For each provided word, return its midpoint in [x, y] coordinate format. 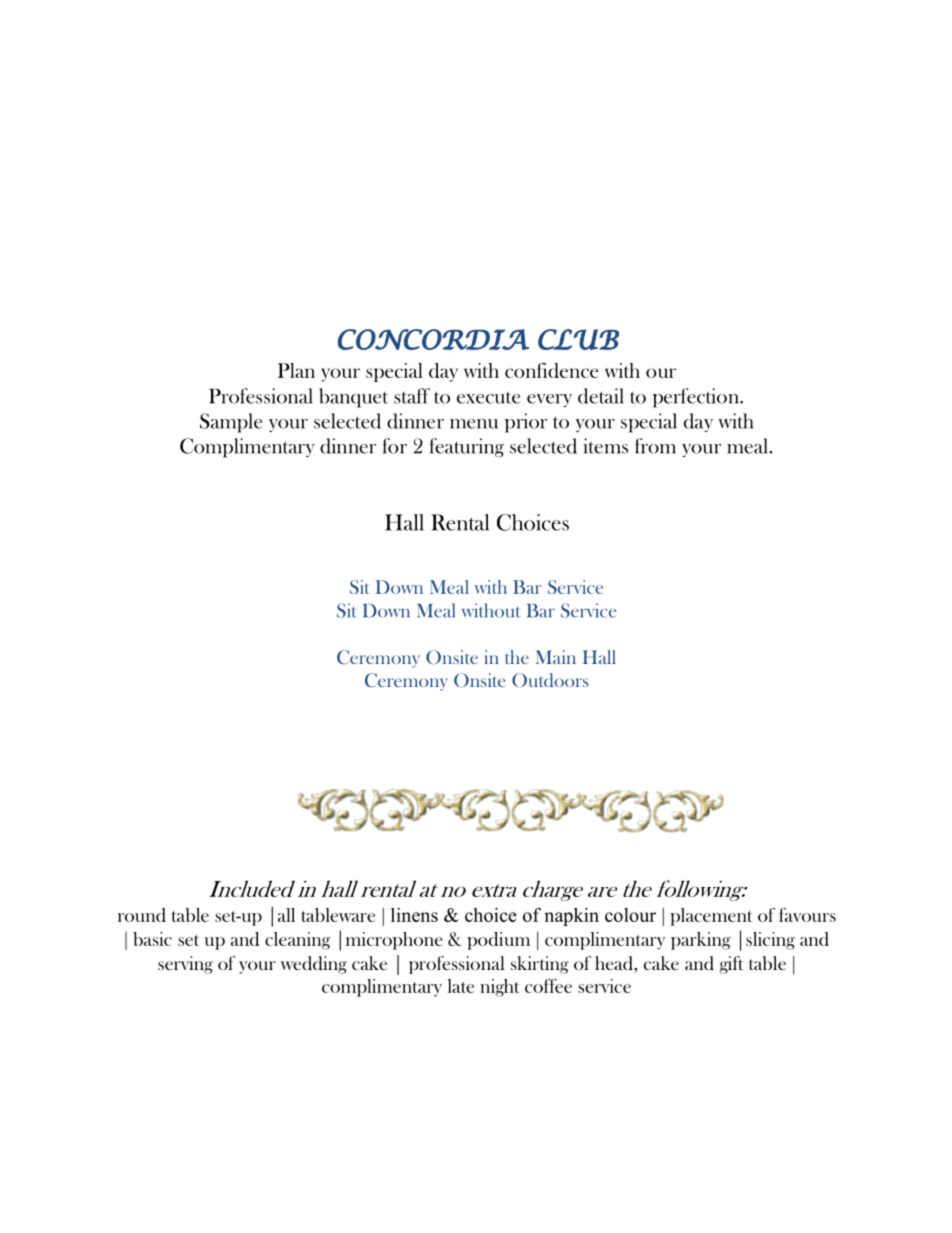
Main [556, 657]
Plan [296, 370]
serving [185, 965]
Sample [231, 423]
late [461, 986]
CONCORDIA [433, 339]
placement [711, 917]
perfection [697, 398]
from [655, 446]
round [142, 915]
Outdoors [550, 680]
